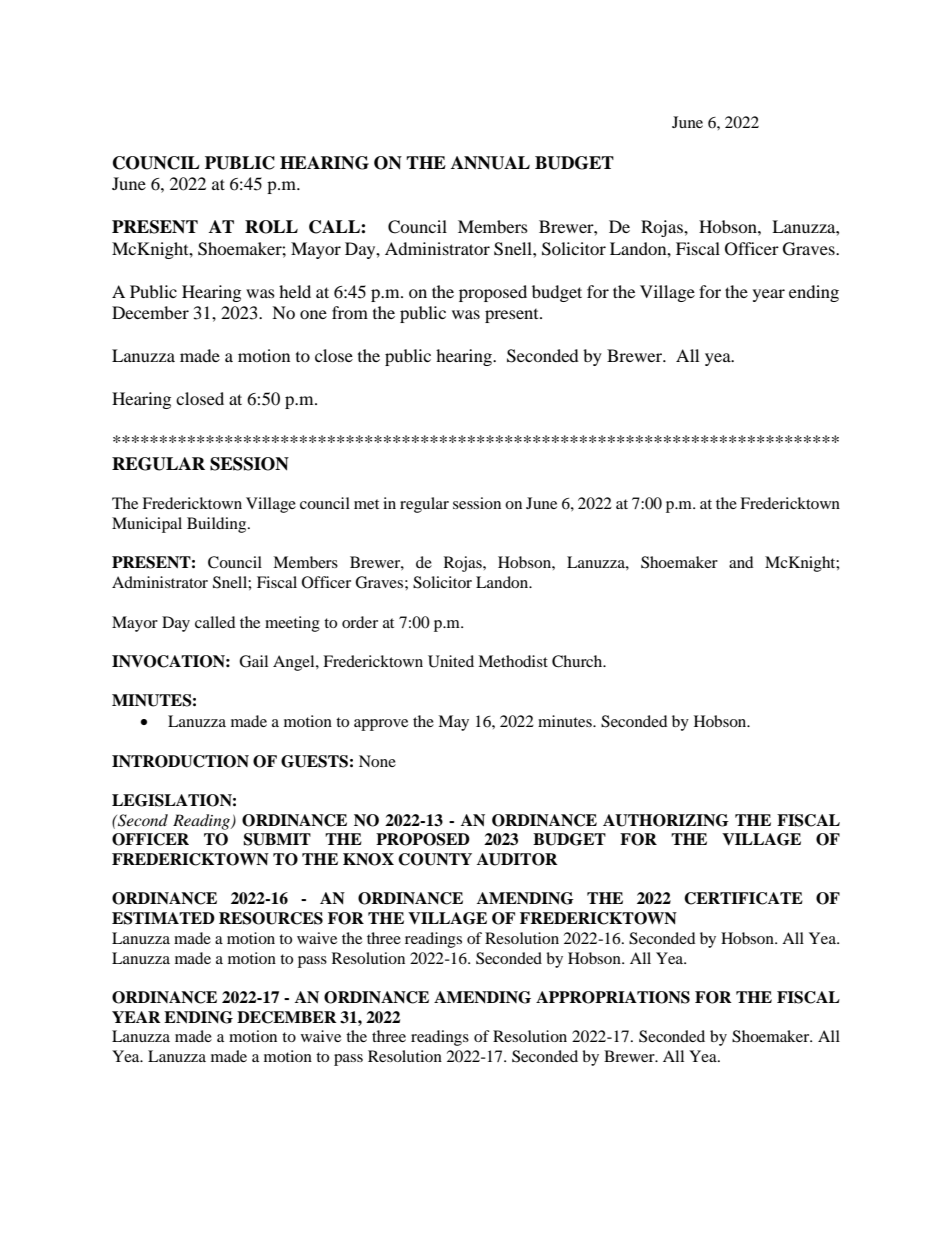  Describe the element at coordinates (578, 661) in the screenshot. I see `Church` at that location.
